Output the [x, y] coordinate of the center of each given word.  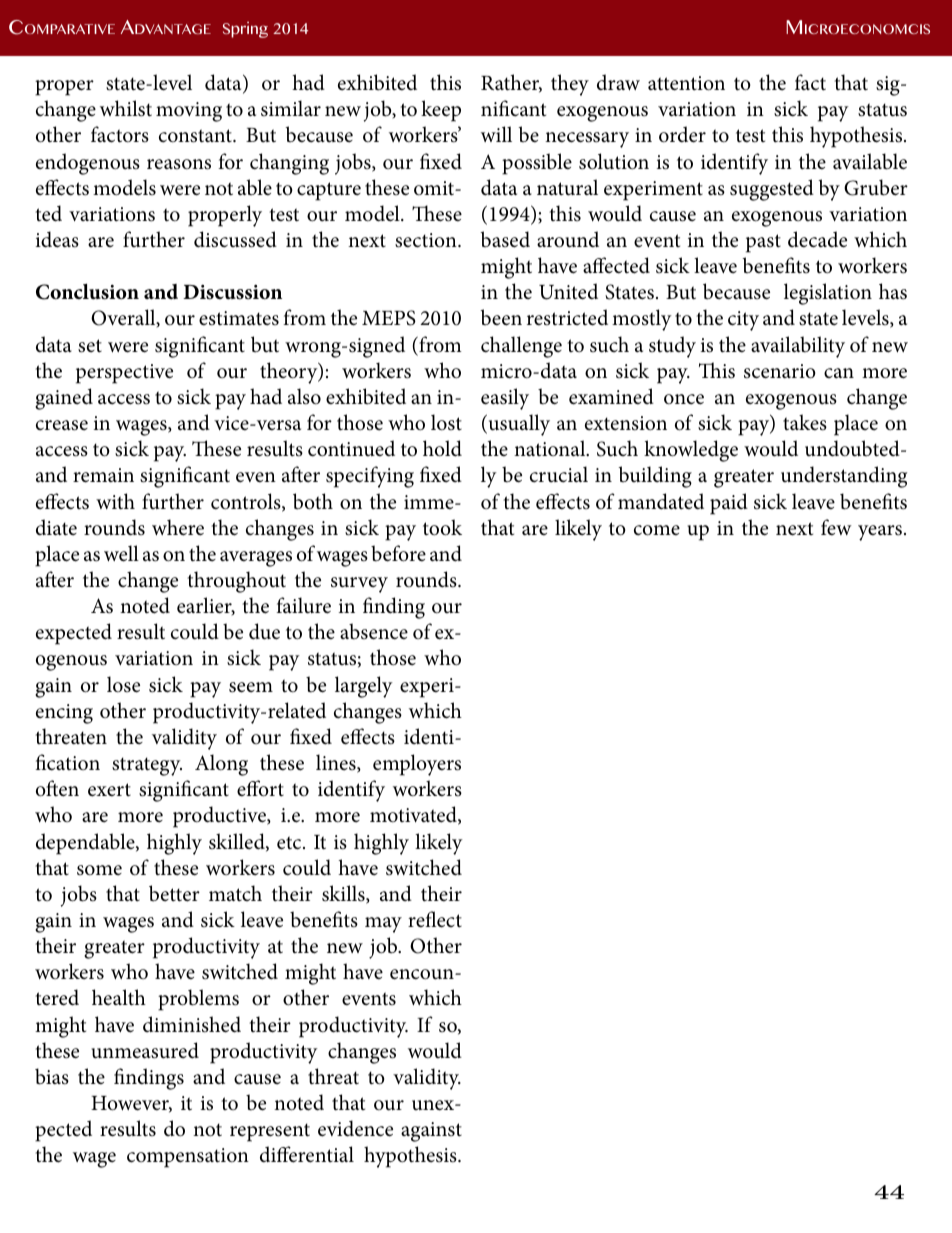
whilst [126, 108]
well [121, 553]
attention [686, 83]
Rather [511, 83]
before [398, 553]
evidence [355, 1128]
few [836, 527]
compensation [188, 1158]
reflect [435, 919]
